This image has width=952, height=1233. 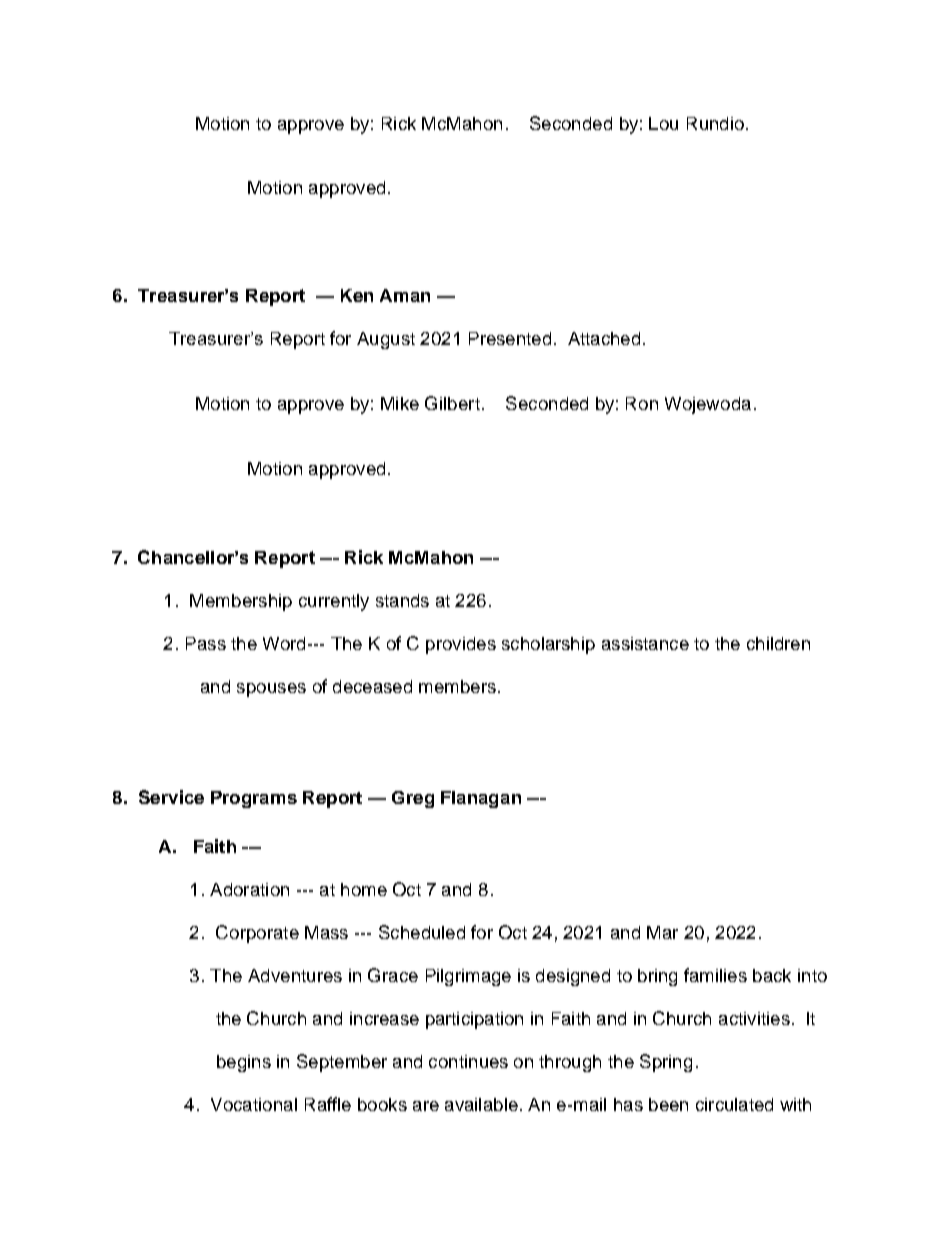 I want to click on Gilbert, so click(x=452, y=403).
